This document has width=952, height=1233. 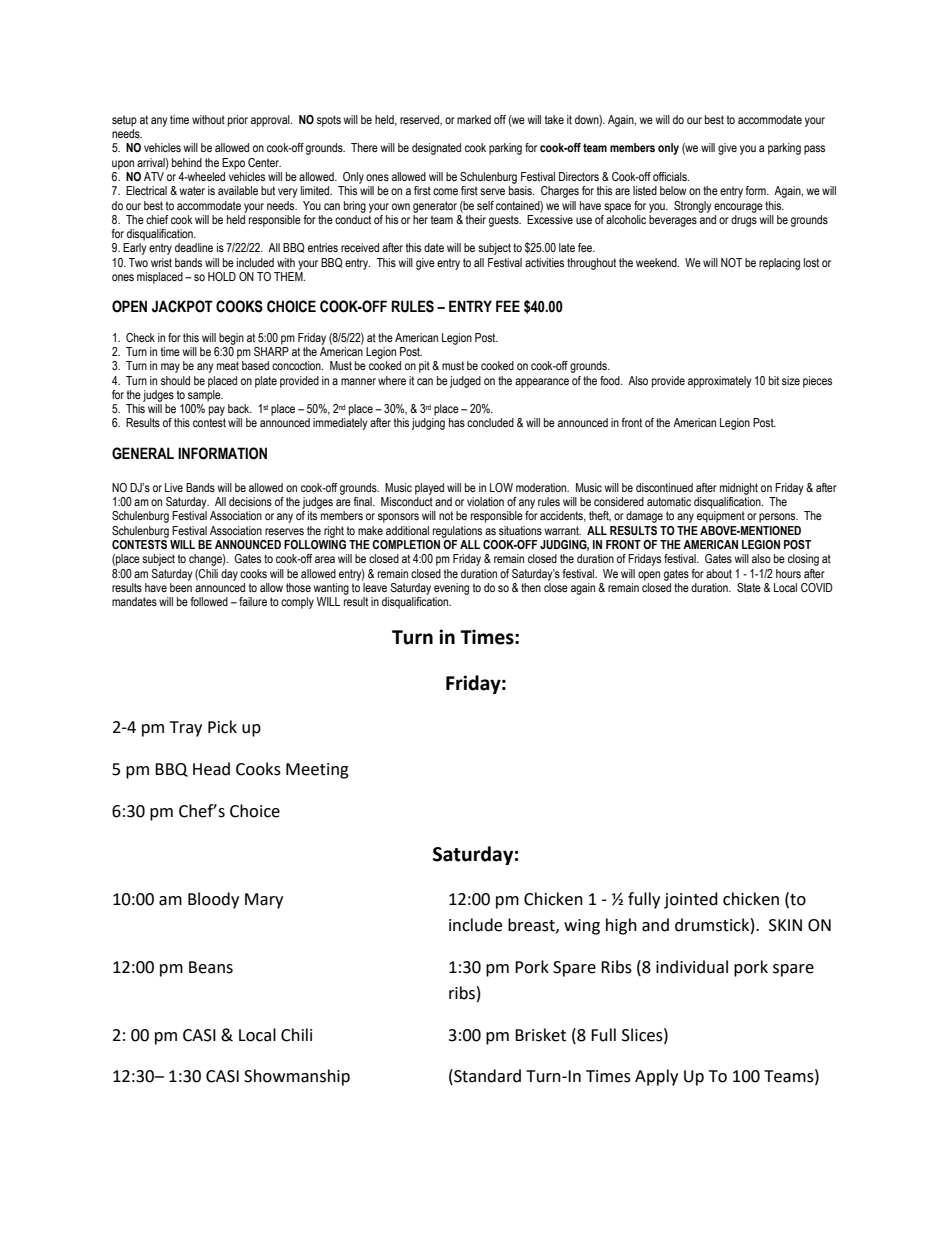 I want to click on behind, so click(x=187, y=162).
